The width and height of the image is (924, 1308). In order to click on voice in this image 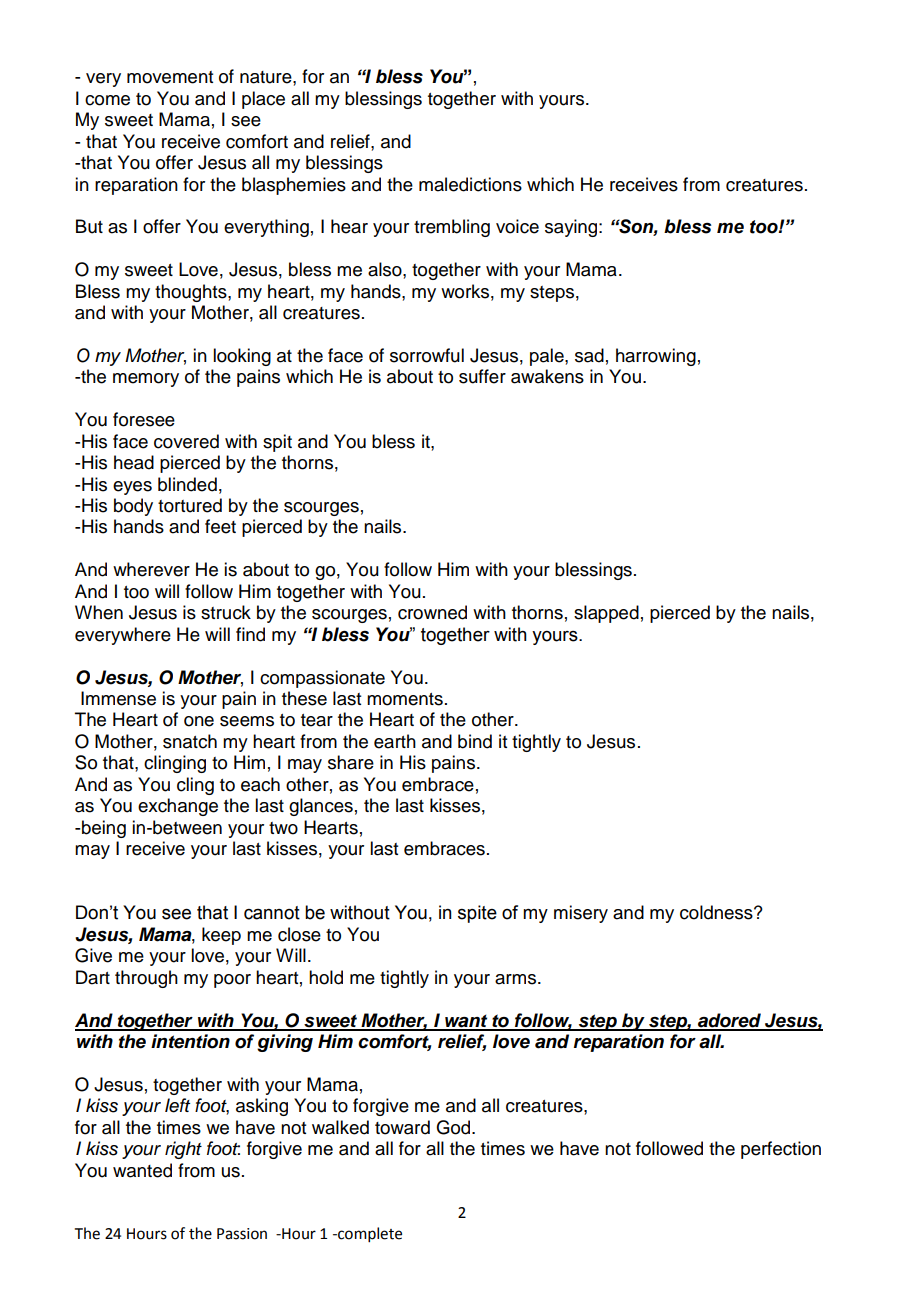, I will do `click(517, 226)`.
